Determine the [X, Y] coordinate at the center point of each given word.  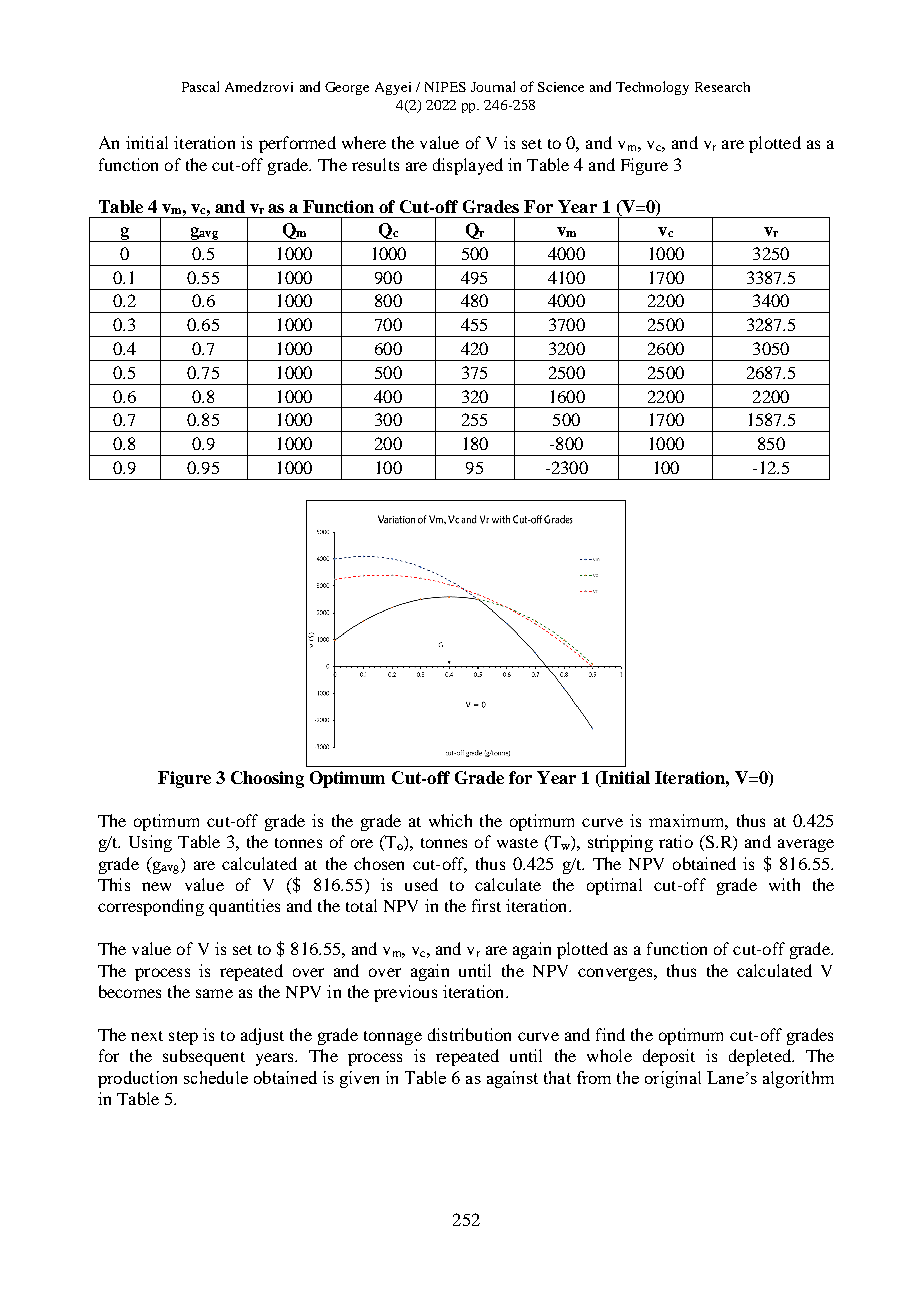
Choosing [267, 779]
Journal [493, 86]
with [784, 884]
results [375, 164]
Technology [652, 88]
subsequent [204, 1057]
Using [150, 843]
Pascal [200, 86]
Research [722, 87]
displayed [468, 166]
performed [297, 144]
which [450, 820]
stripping [620, 843]
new [156, 886]
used [421, 884]
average [806, 845]
